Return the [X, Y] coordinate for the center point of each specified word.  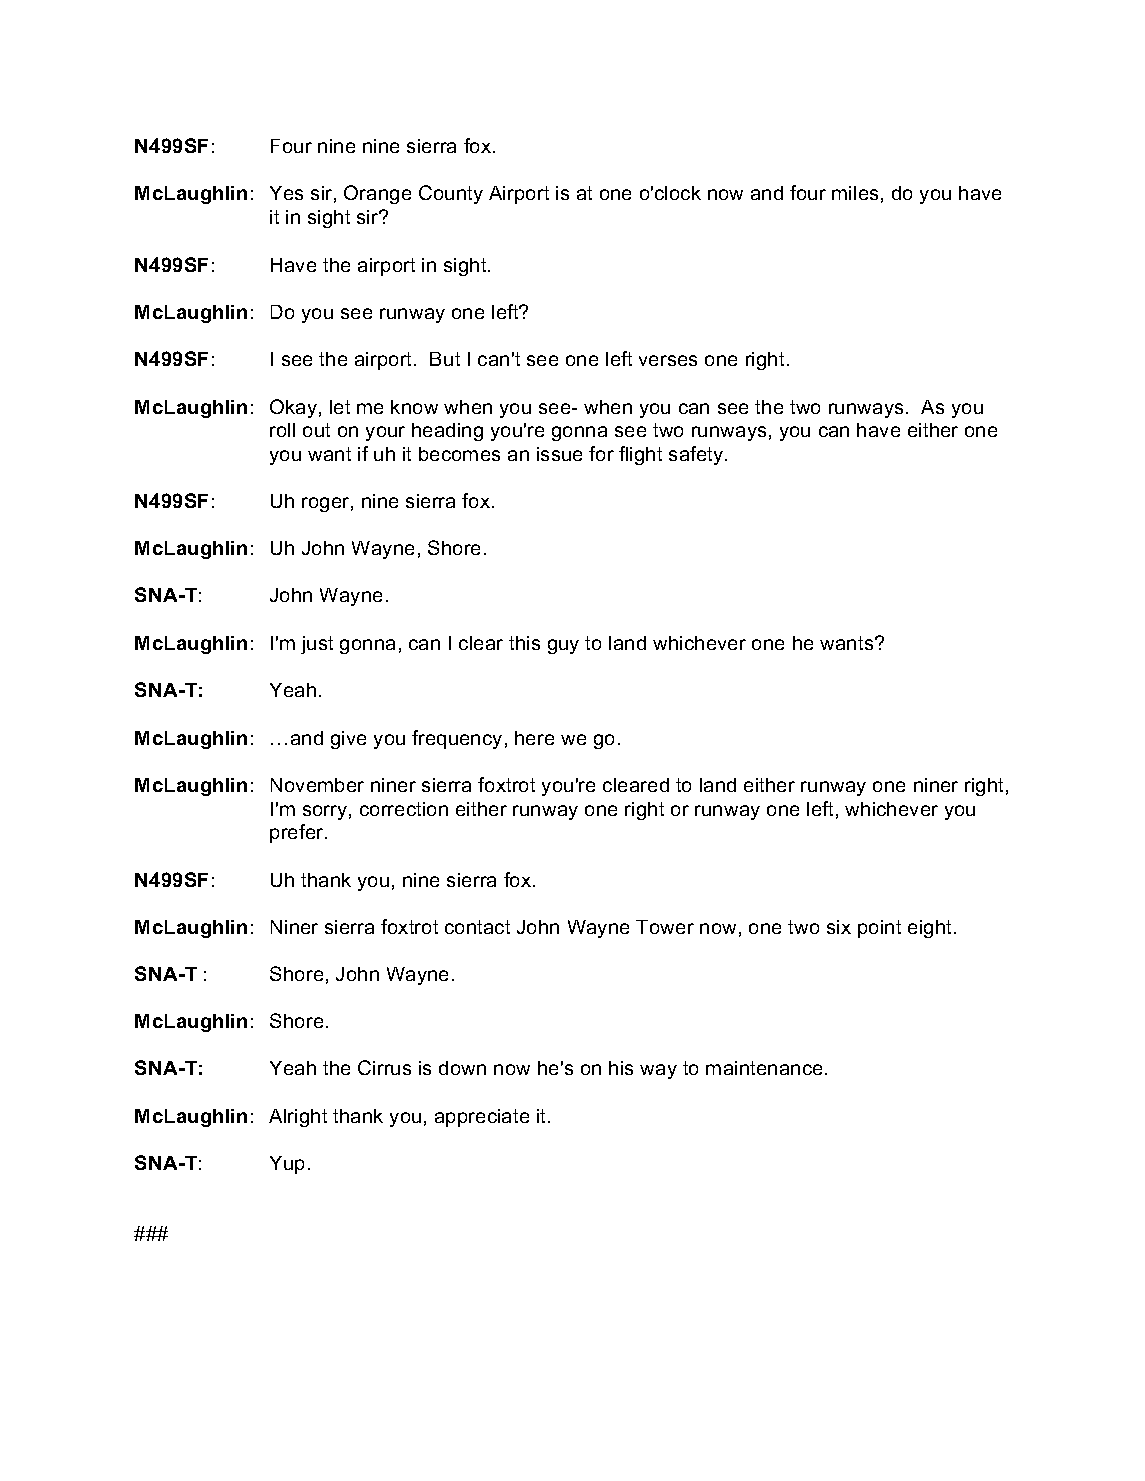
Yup [287, 1165]
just [317, 645]
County [451, 194]
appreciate [482, 1118]
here [534, 738]
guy [563, 646]
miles [855, 193]
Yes [286, 193]
